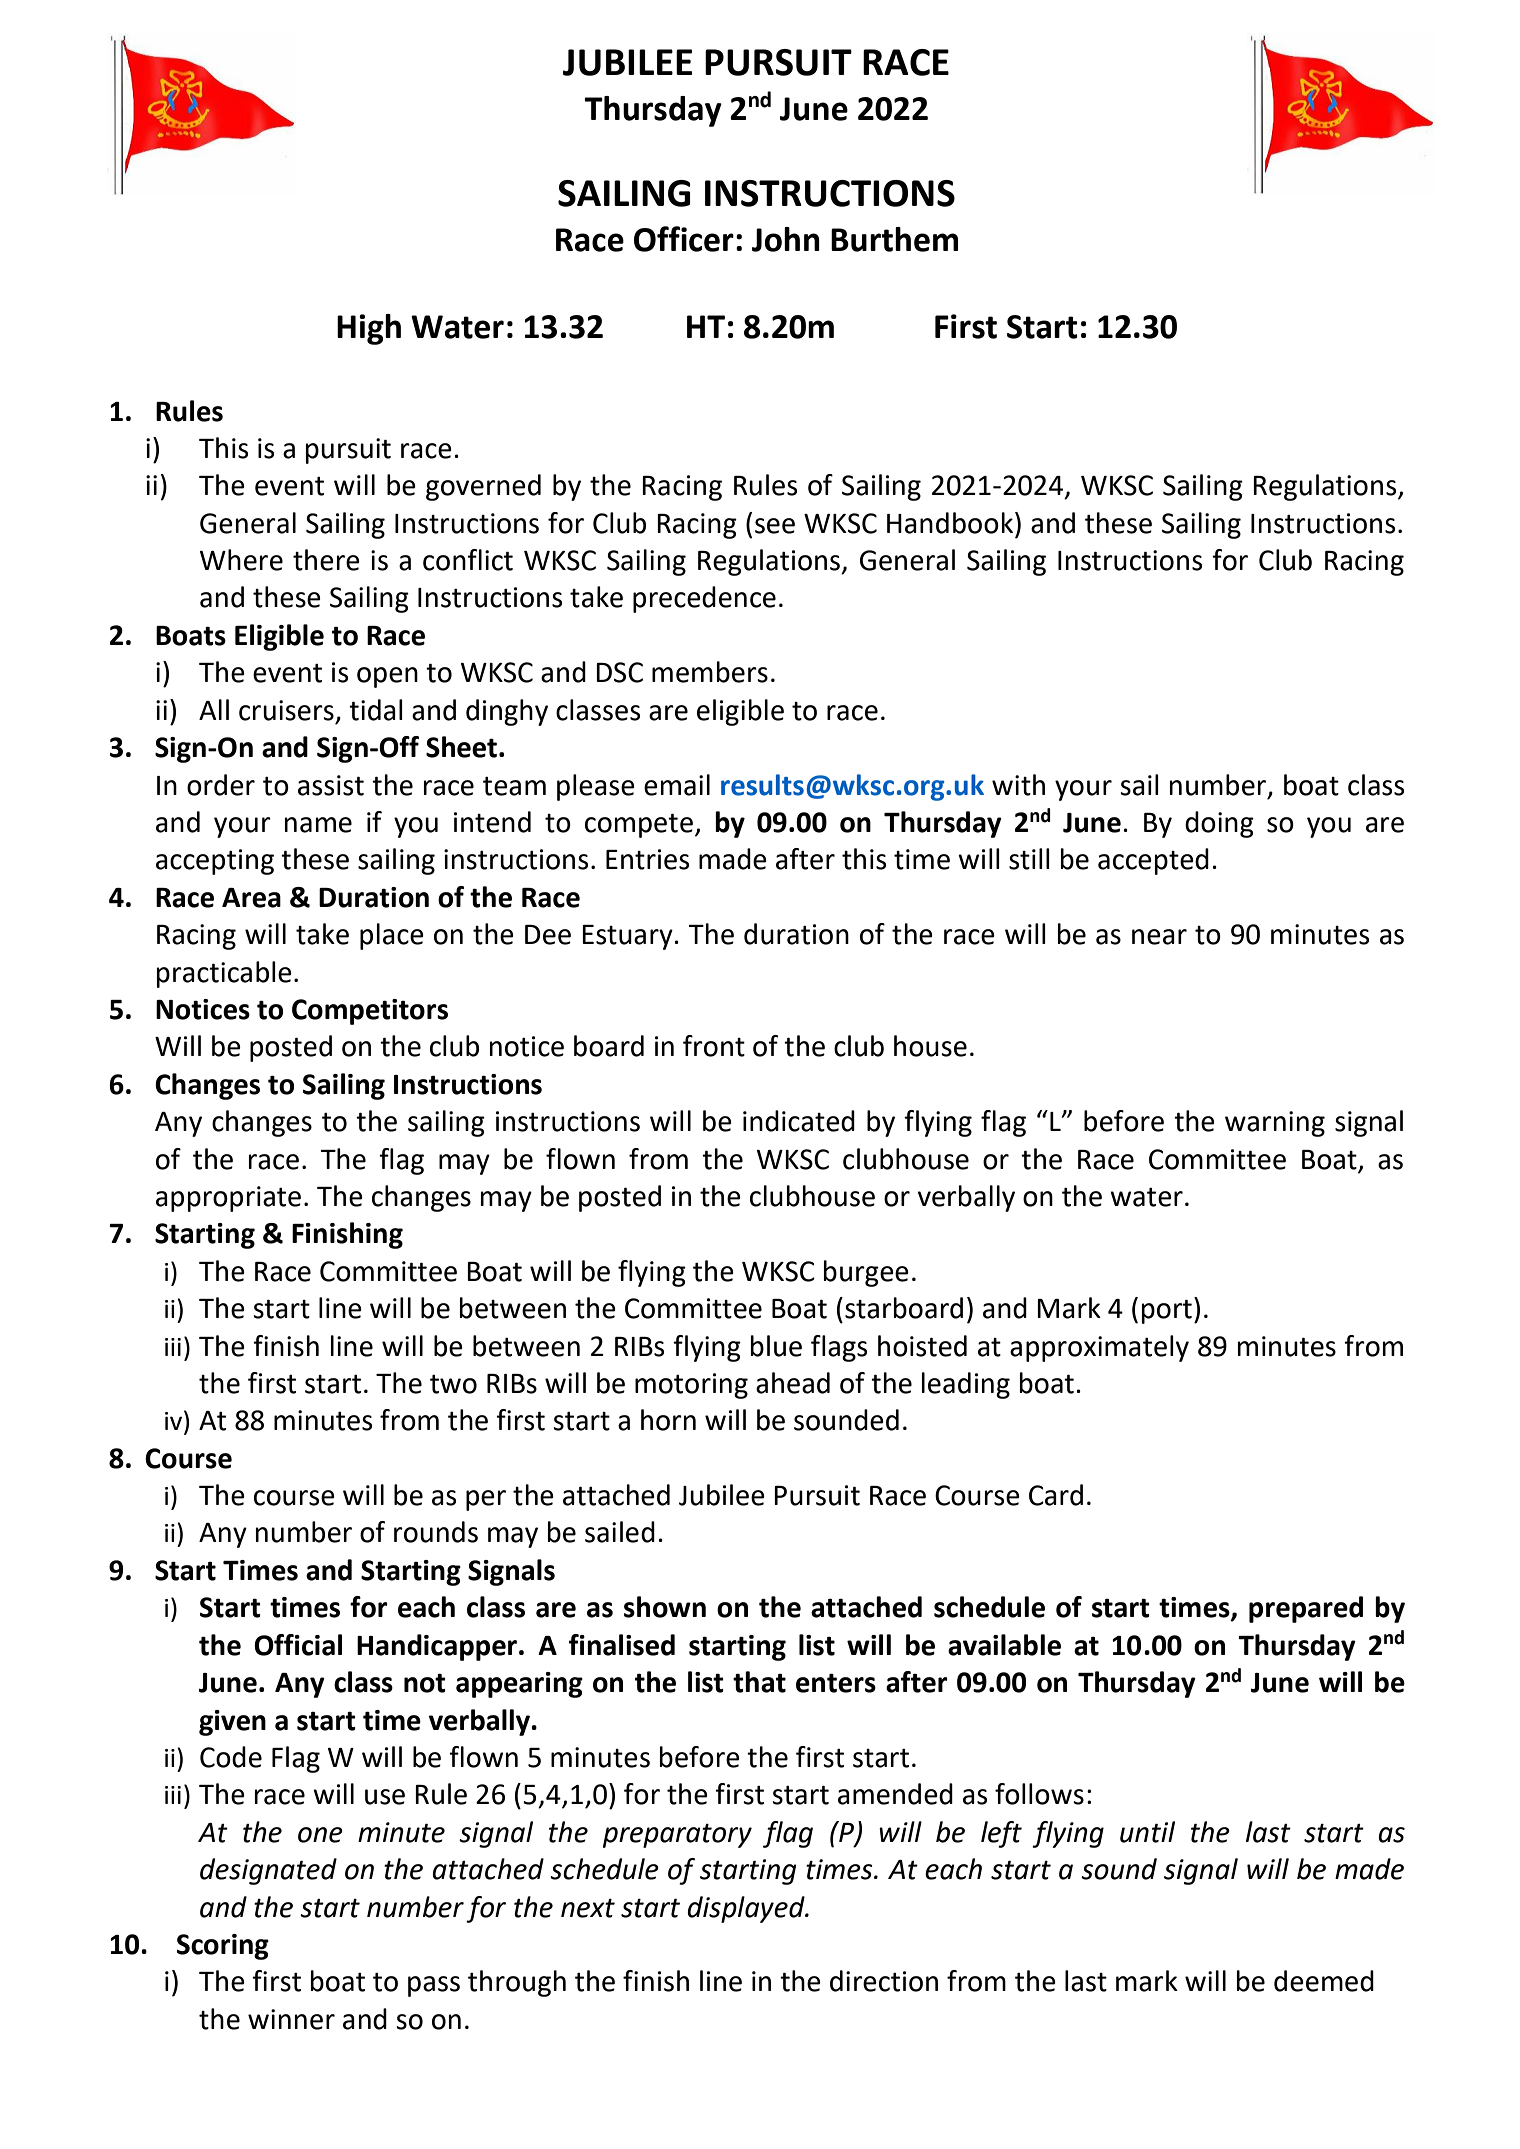 The image size is (1520, 2149). What do you see at coordinates (786, 239) in the screenshot?
I see `John` at bounding box center [786, 239].
